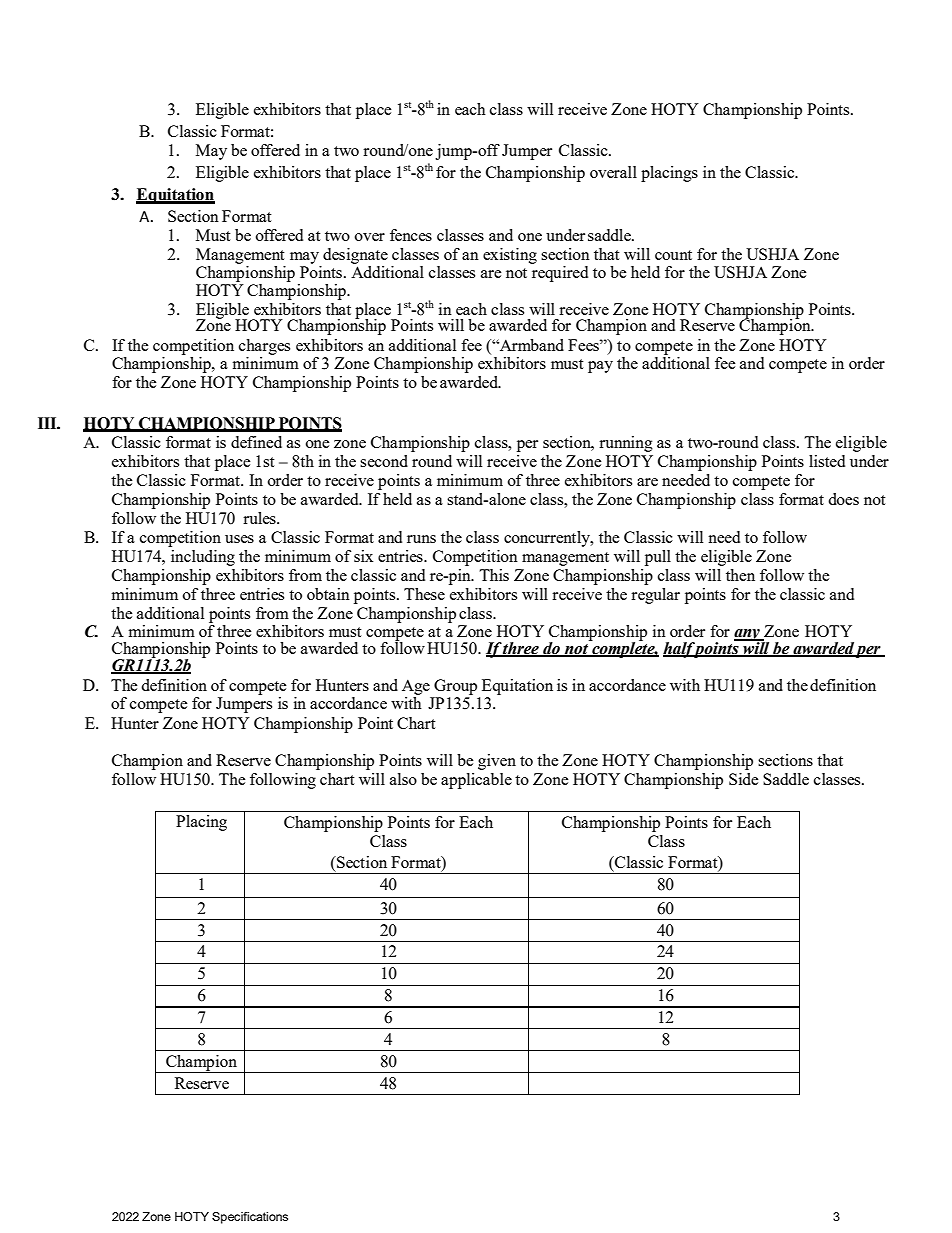 This image has width=952, height=1233. Describe the element at coordinates (476, 781) in the image. I see `applicable` at that location.
